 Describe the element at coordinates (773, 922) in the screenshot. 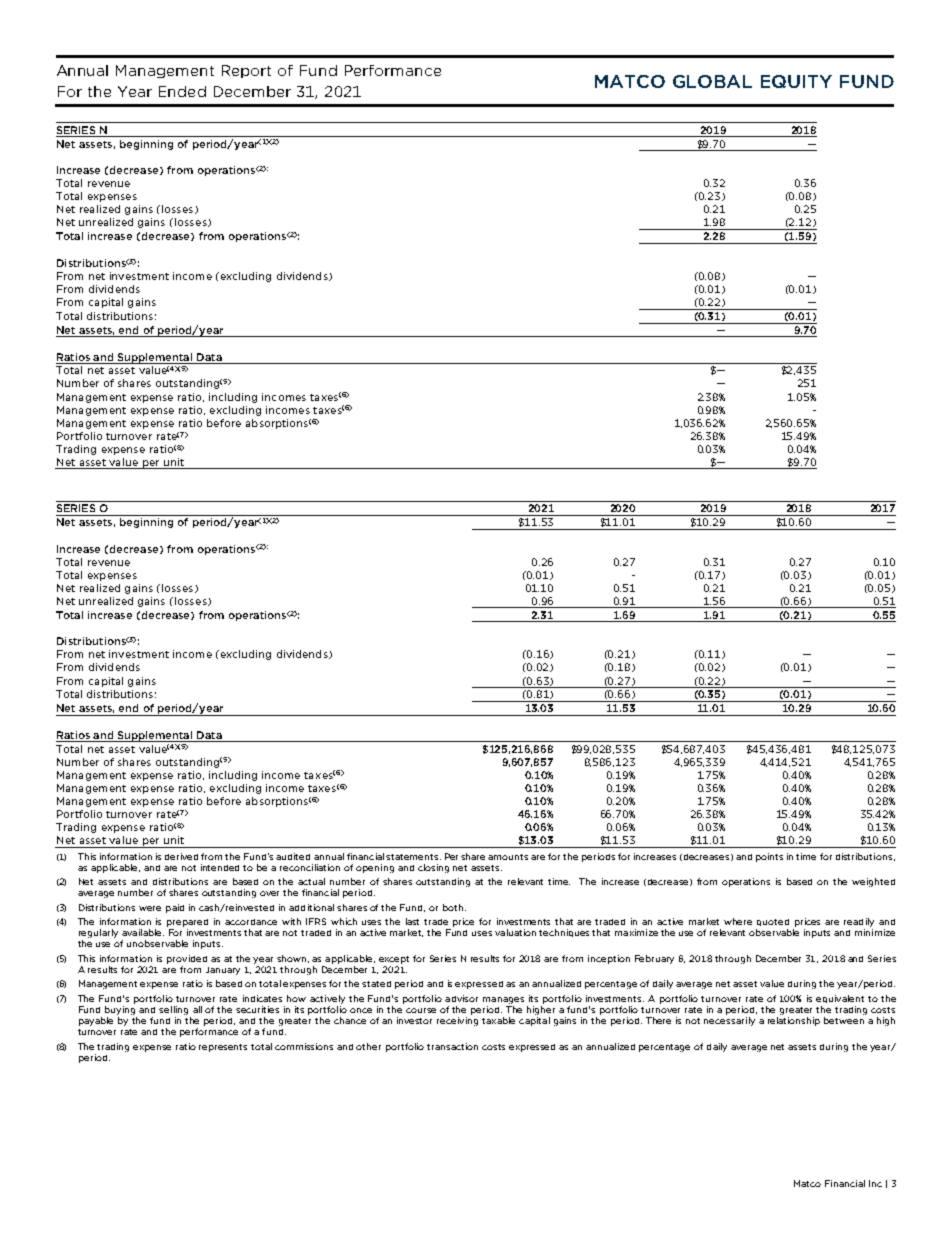

I see `quoted` at that location.
